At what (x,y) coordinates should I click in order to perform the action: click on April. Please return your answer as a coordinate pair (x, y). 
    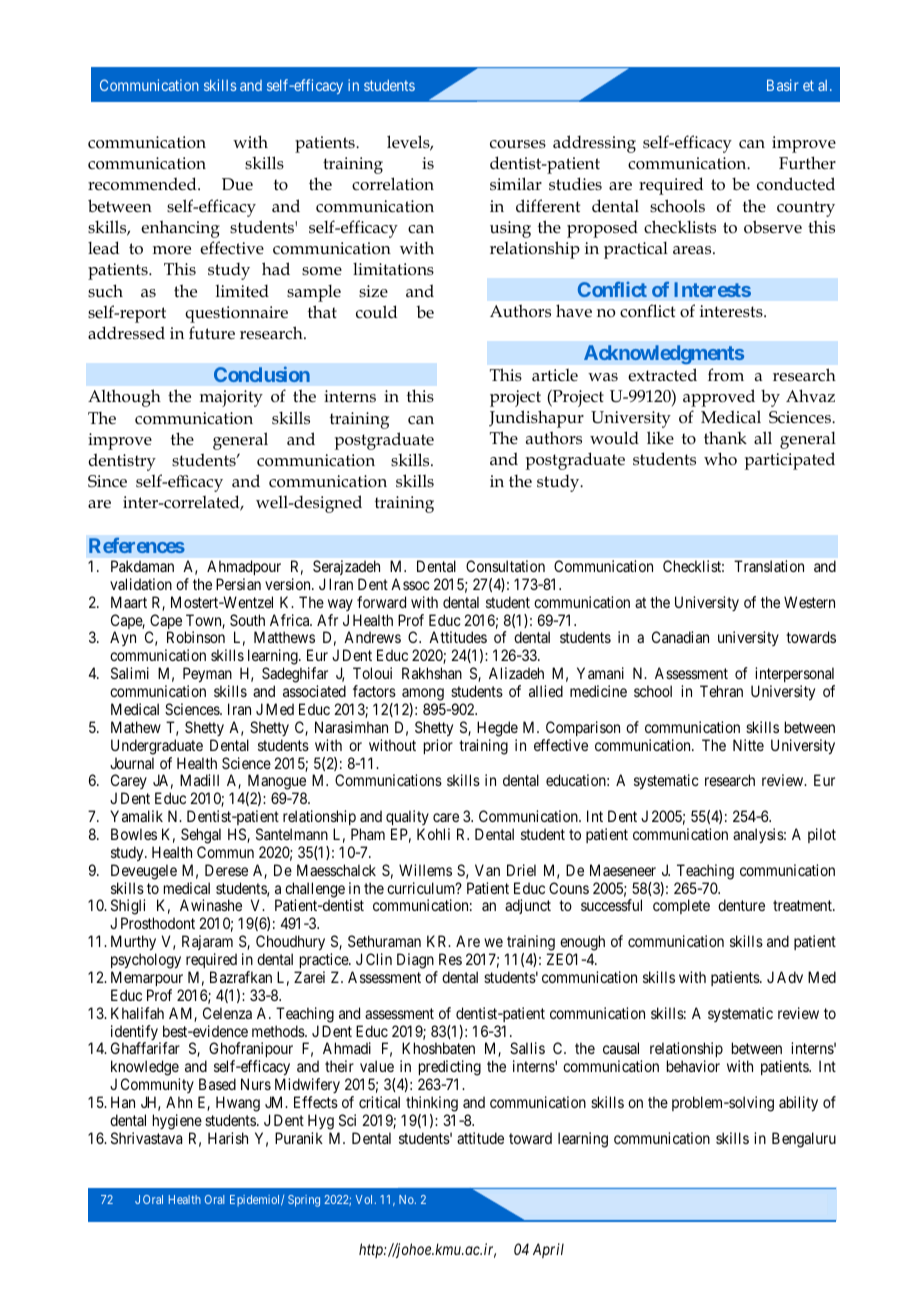
    Looking at the image, I should click on (548, 1250).
